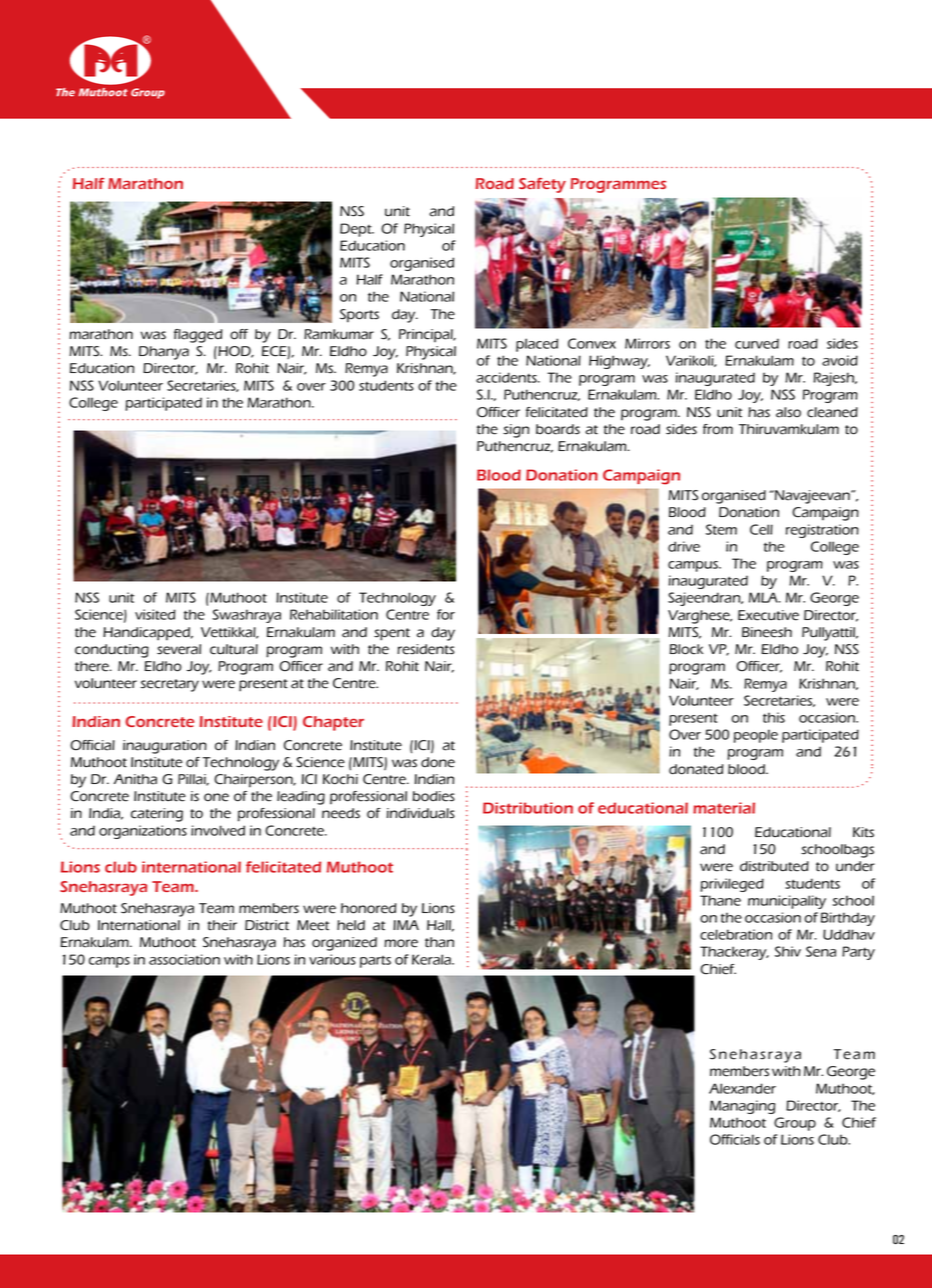  What do you see at coordinates (434, 796) in the screenshot?
I see `bodies` at bounding box center [434, 796].
